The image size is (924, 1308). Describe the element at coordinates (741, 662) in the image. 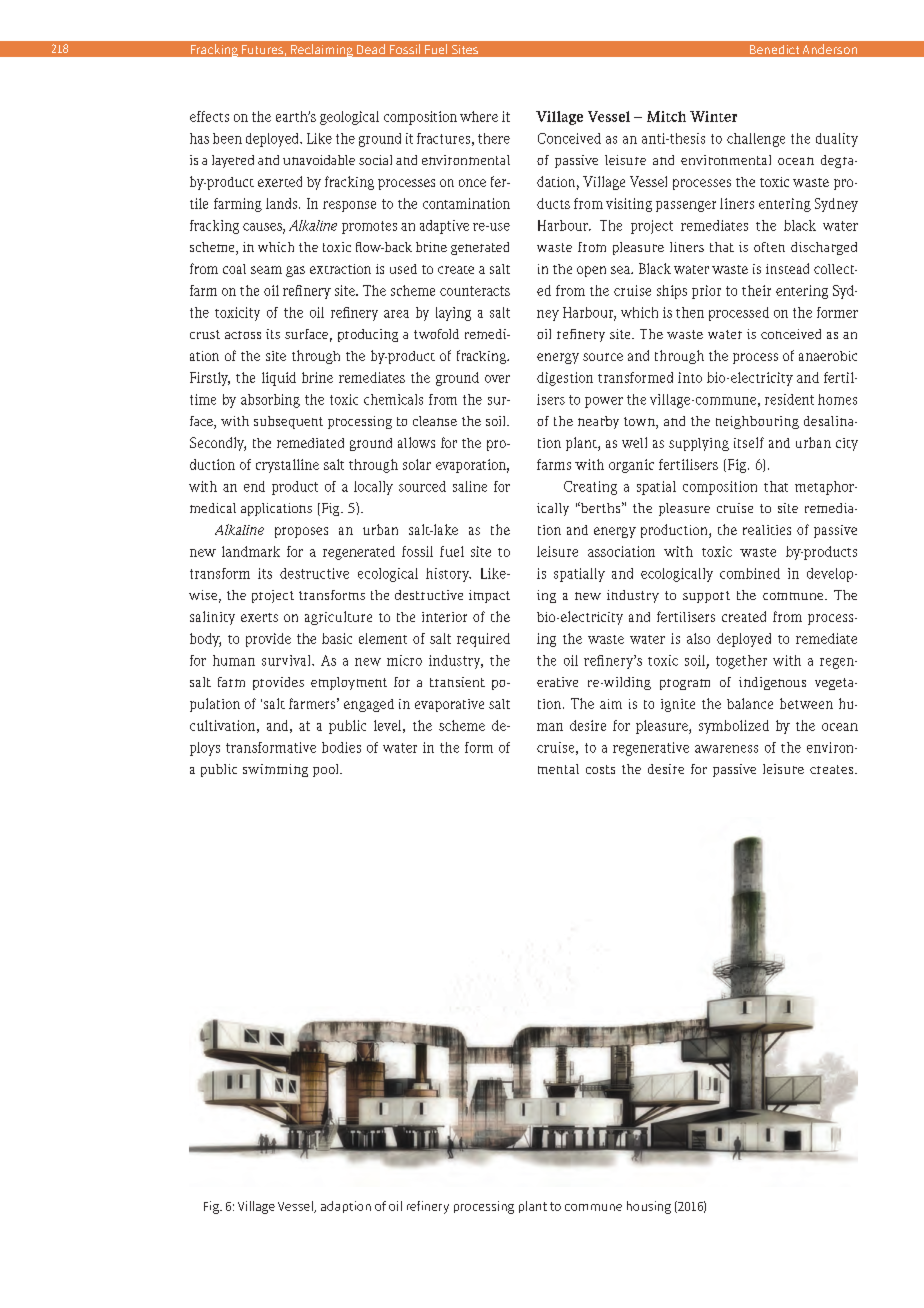

I see `together` at that location.
